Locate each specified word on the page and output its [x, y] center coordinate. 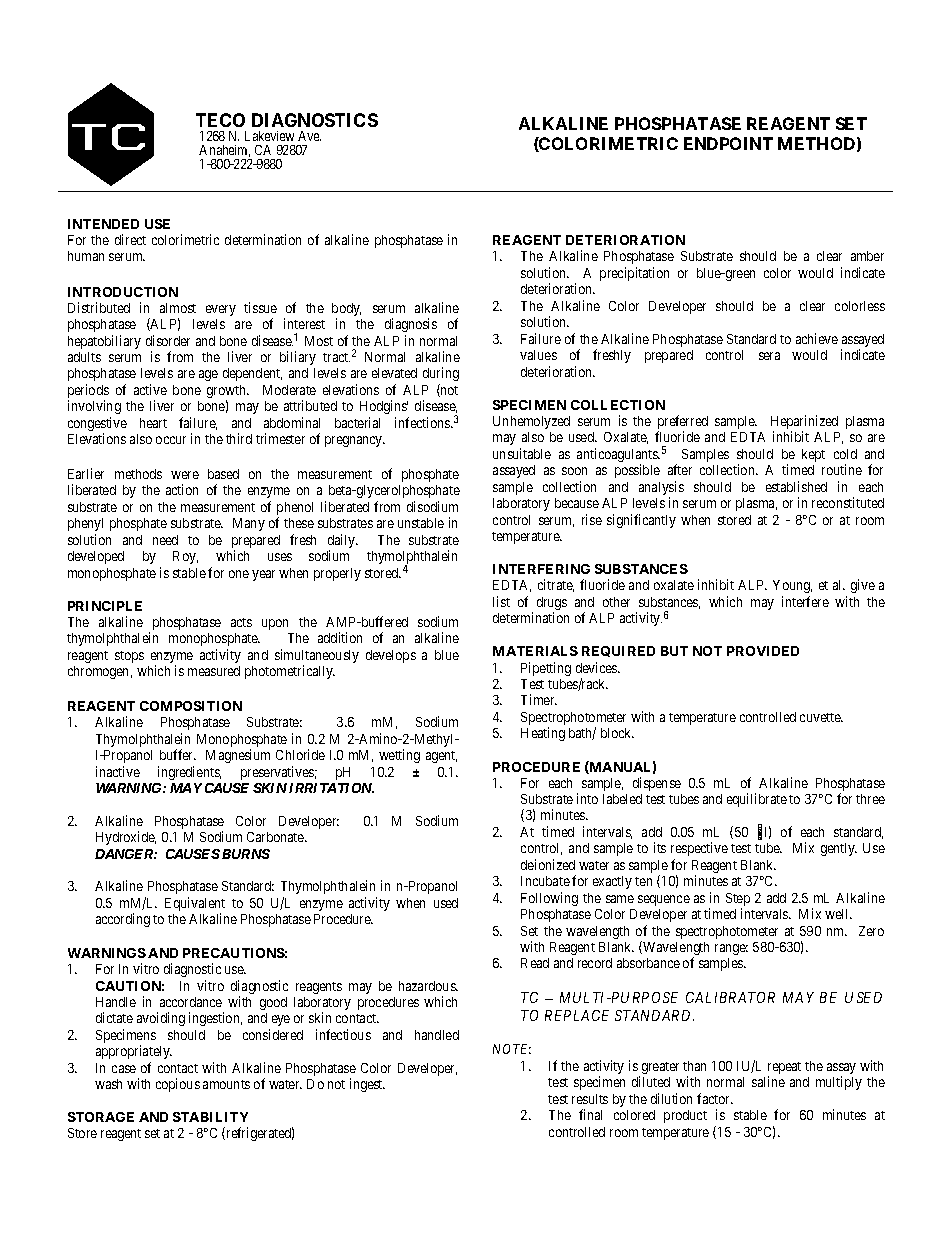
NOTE [512, 1049]
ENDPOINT [728, 143]
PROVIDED [763, 651]
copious [178, 1085]
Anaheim [224, 151]
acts [241, 622]
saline [768, 1081]
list [501, 601]
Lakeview [269, 136]
